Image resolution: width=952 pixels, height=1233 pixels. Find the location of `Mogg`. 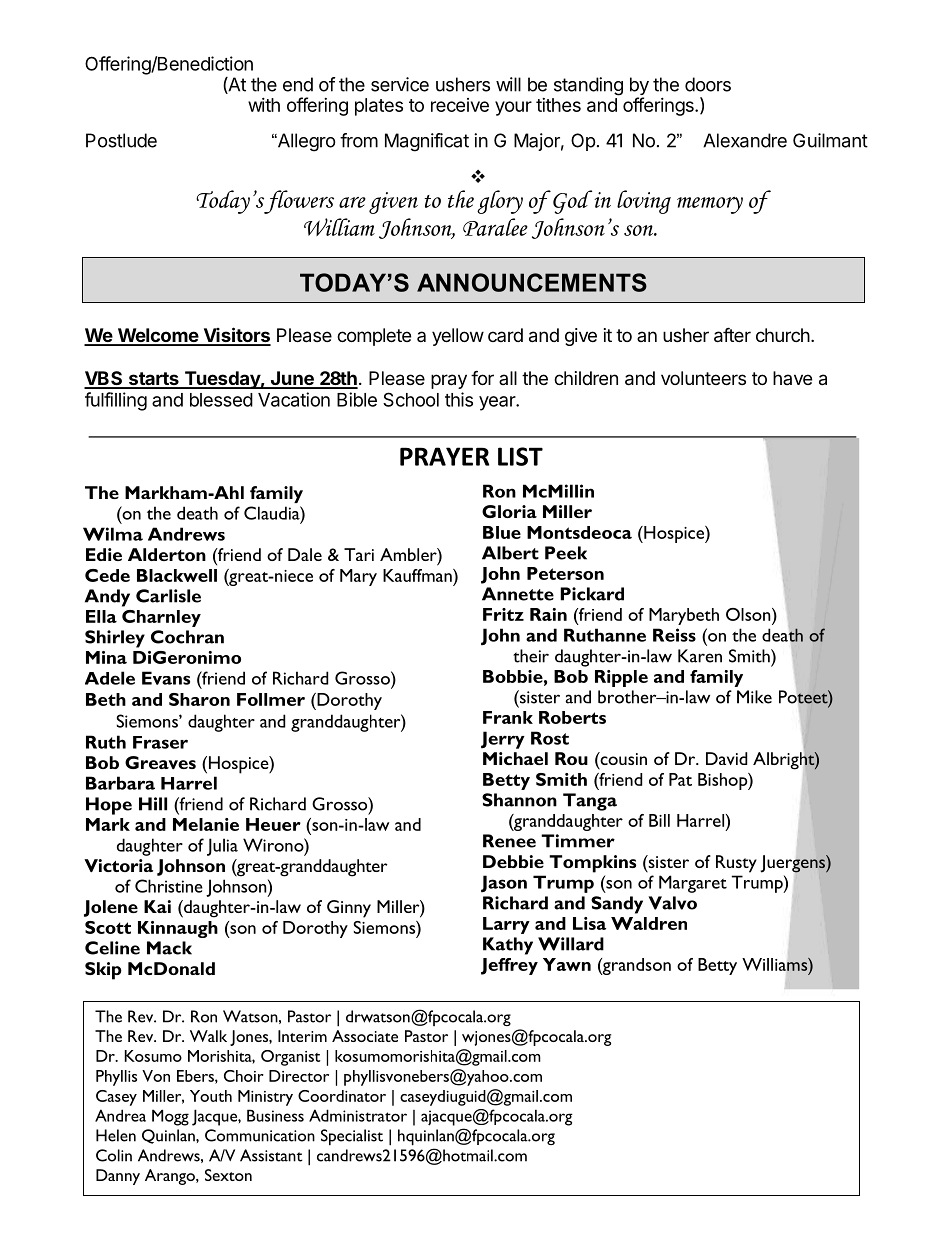

Mogg is located at coordinates (170, 1117).
